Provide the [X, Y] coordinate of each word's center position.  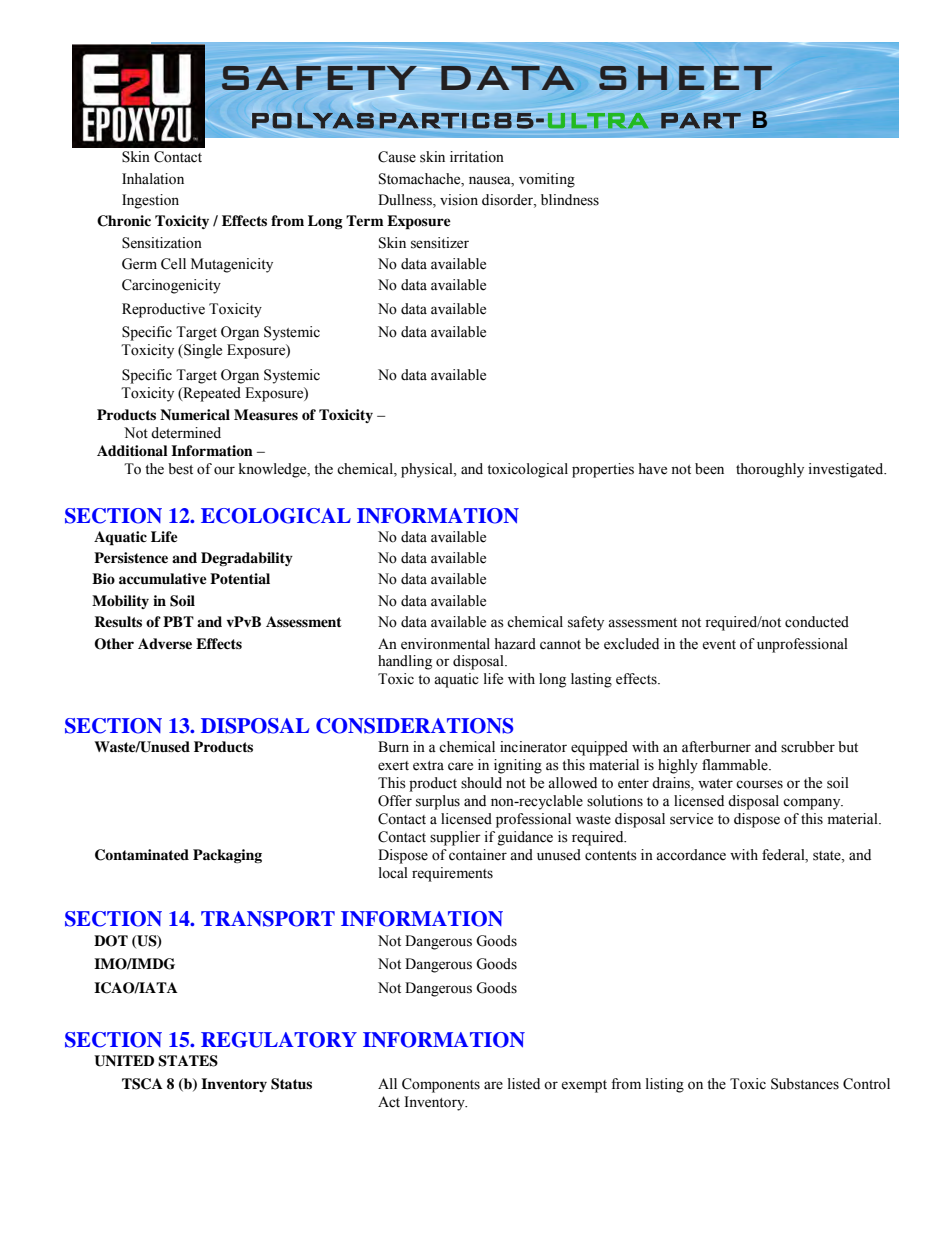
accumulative [163, 579]
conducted [817, 622]
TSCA [142, 1084]
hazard [515, 644]
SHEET [685, 78]
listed [524, 1084]
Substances [805, 1084]
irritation [477, 157]
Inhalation [153, 179]
